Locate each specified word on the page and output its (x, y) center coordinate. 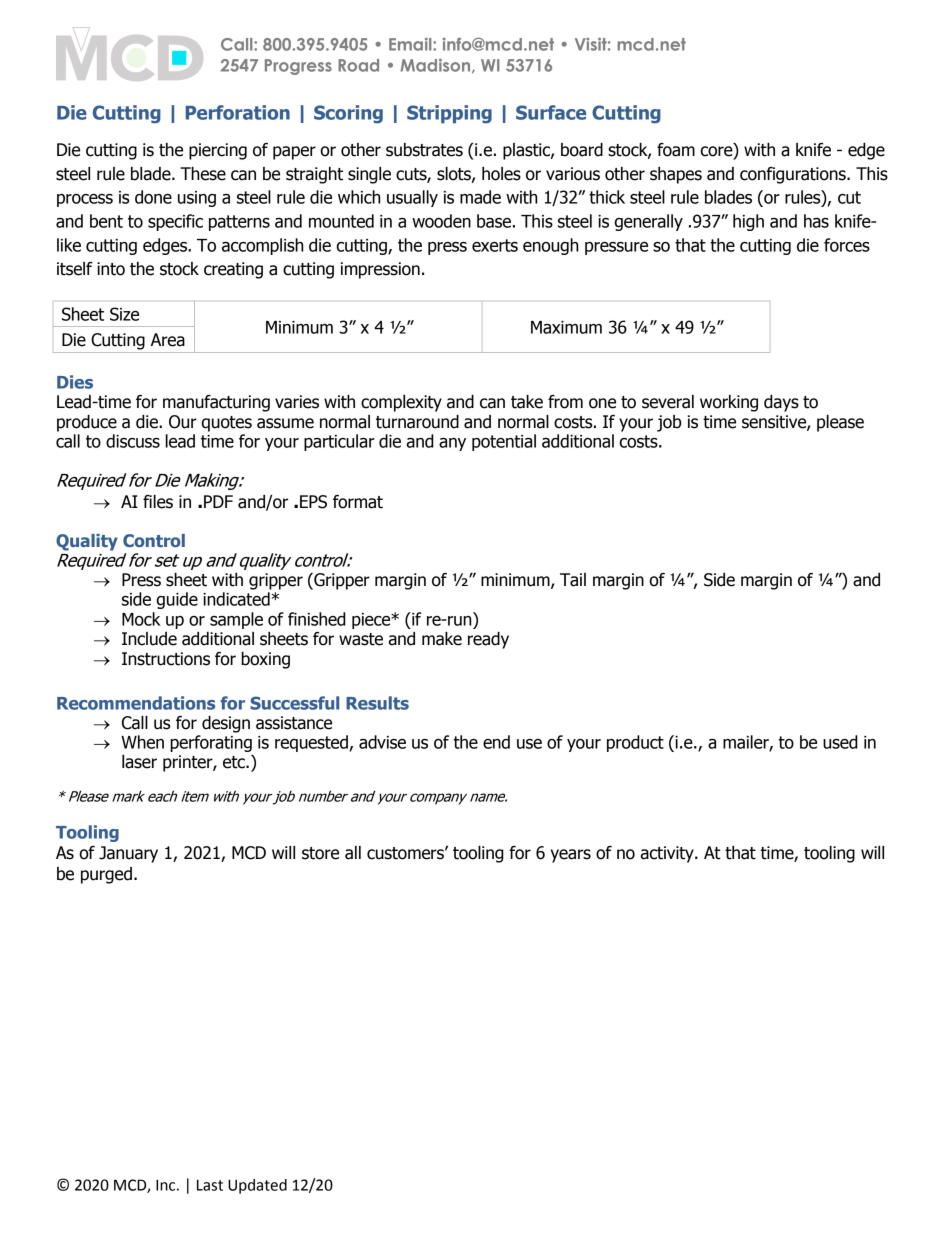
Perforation (238, 112)
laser (139, 762)
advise (382, 742)
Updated (257, 1186)
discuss (133, 441)
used (840, 742)
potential (504, 442)
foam (676, 150)
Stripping (449, 114)
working (729, 403)
